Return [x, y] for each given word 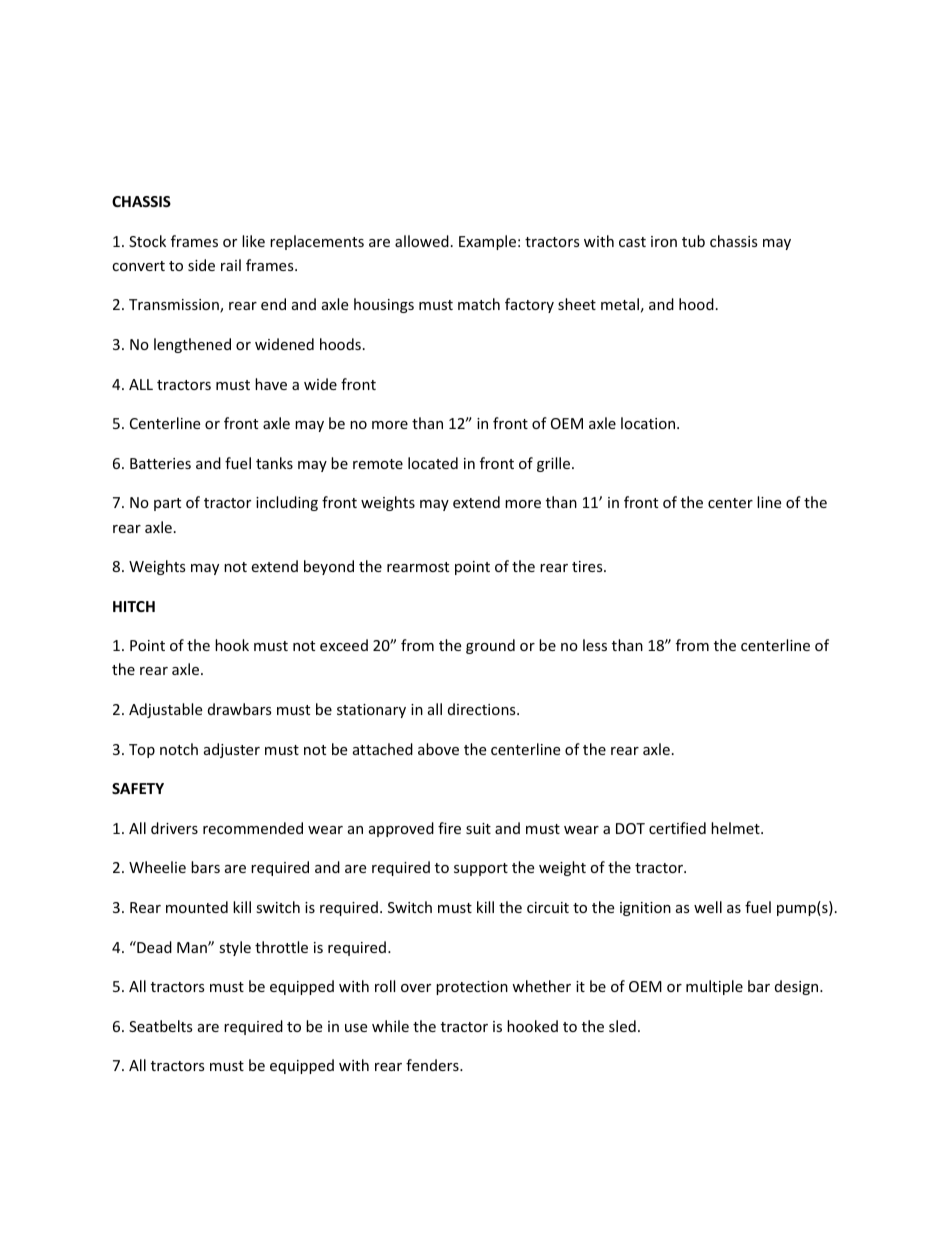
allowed [422, 241]
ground [490, 646]
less [595, 645]
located [433, 463]
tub [693, 241]
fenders [433, 1065]
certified [677, 828]
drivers [174, 828]
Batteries [160, 463]
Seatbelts [161, 1026]
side [201, 265]
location [649, 423]
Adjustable [165, 710]
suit [478, 828]
